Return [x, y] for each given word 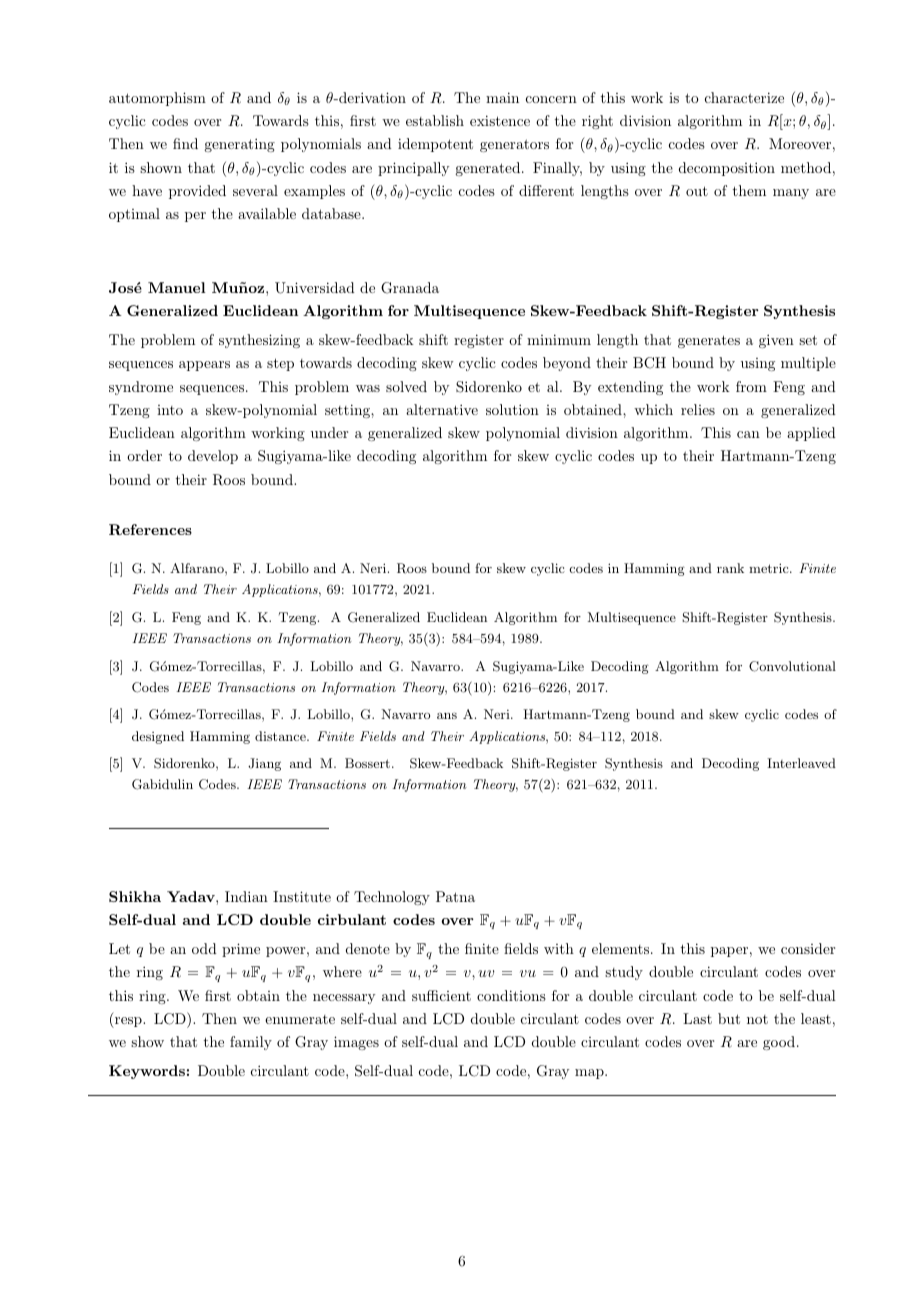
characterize [744, 97]
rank [730, 568]
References [150, 529]
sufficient [441, 995]
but [729, 1018]
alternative [442, 409]
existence [500, 120]
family [251, 1043]
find [185, 143]
